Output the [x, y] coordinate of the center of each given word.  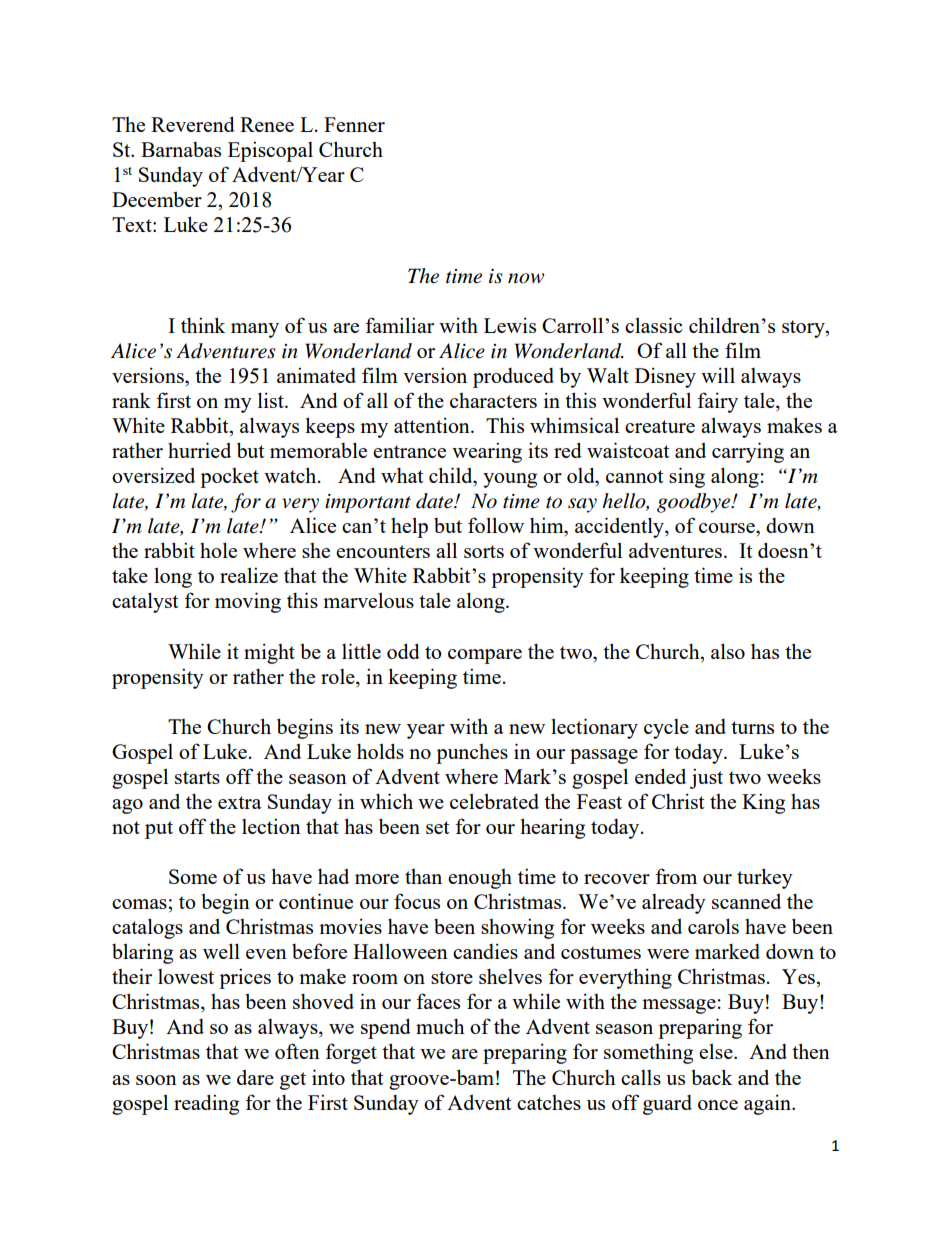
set [438, 827]
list [272, 400]
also [728, 651]
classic [654, 325]
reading [206, 1104]
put [159, 830]
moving [248, 602]
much [440, 1026]
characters [493, 400]
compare [485, 656]
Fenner [354, 124]
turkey [765, 878]
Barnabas [181, 149]
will [718, 375]
